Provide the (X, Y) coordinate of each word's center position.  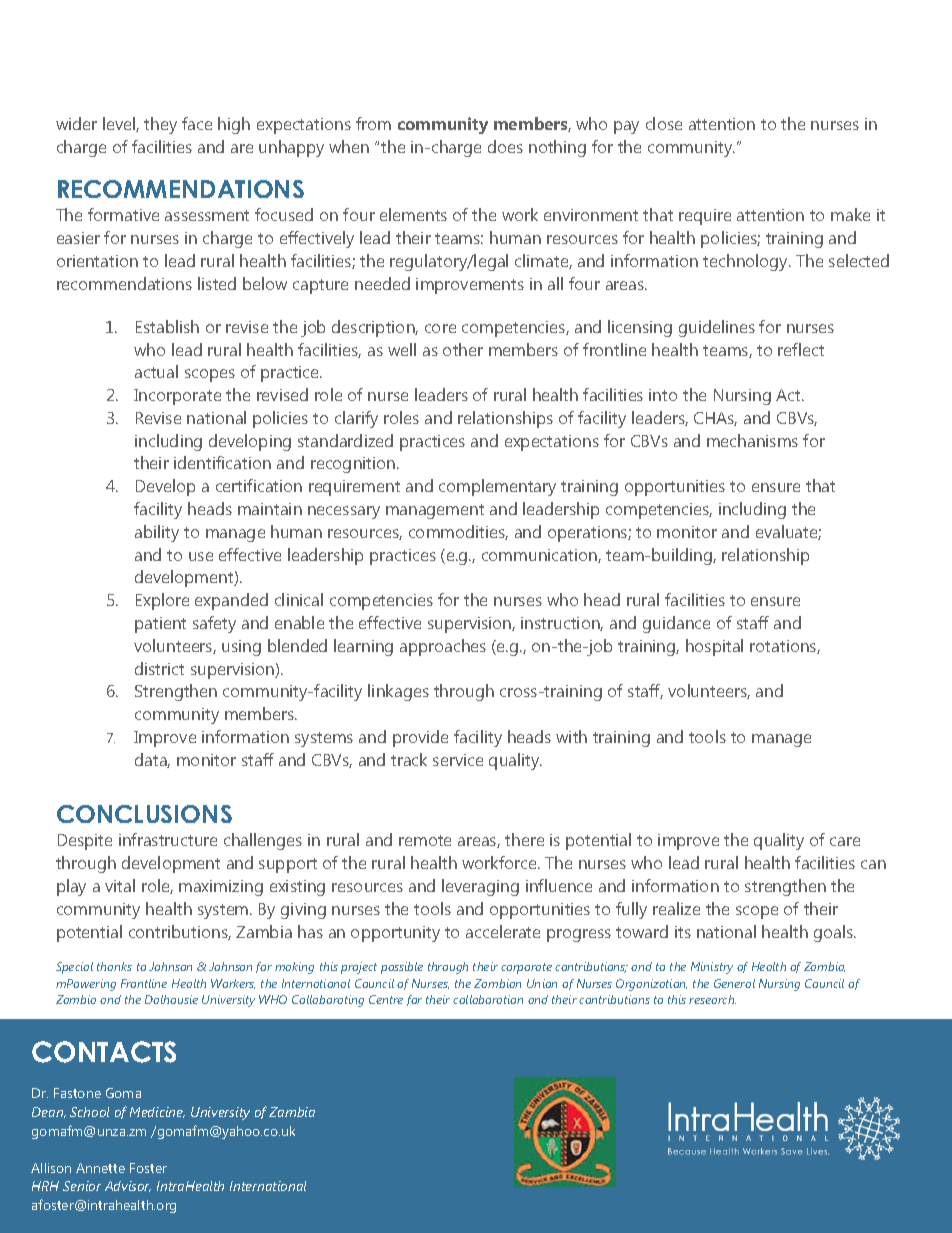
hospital (714, 647)
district (159, 668)
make (850, 214)
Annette (100, 1168)
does (505, 146)
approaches (443, 647)
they (160, 125)
